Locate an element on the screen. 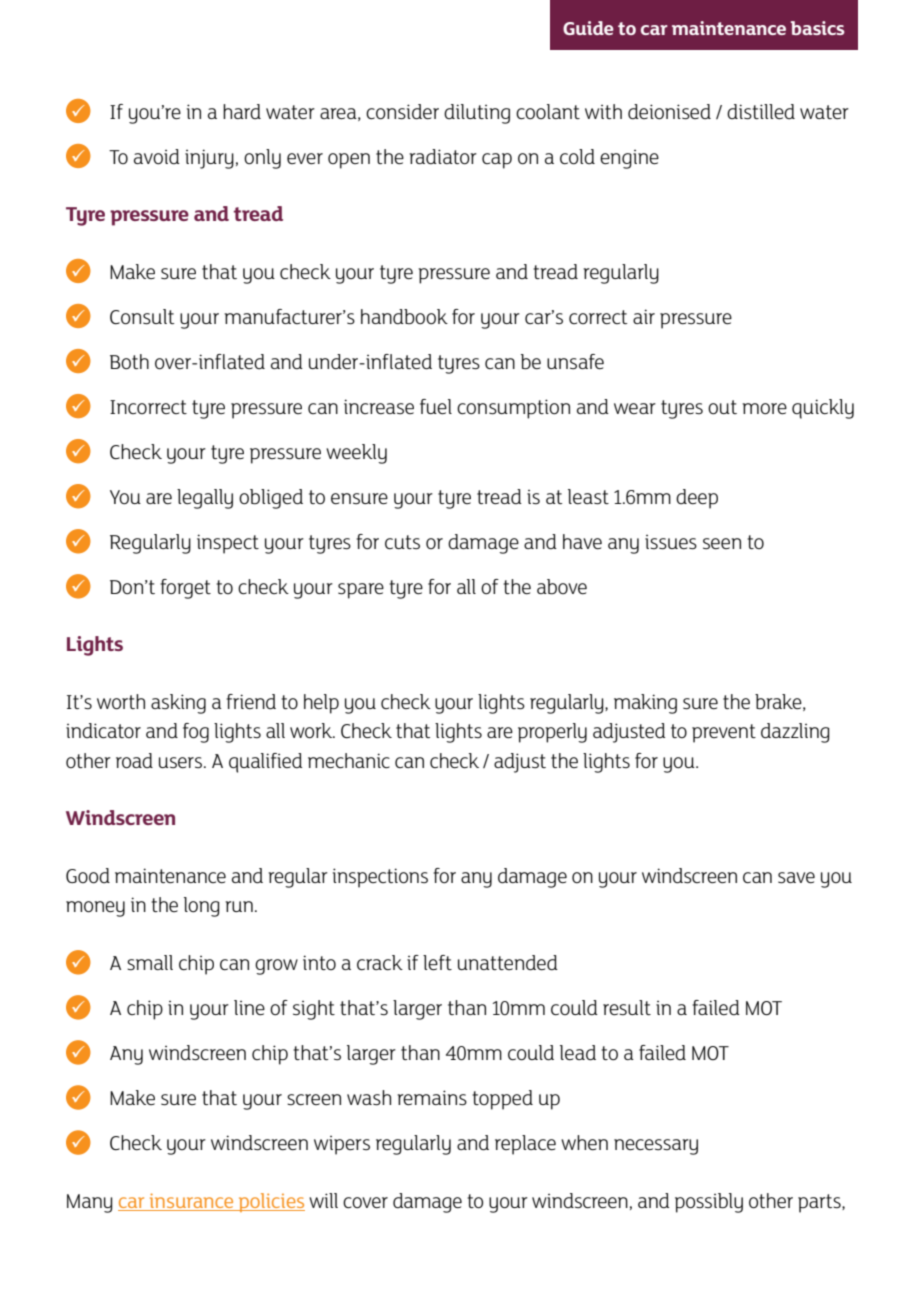  prevent is located at coordinates (724, 733).
